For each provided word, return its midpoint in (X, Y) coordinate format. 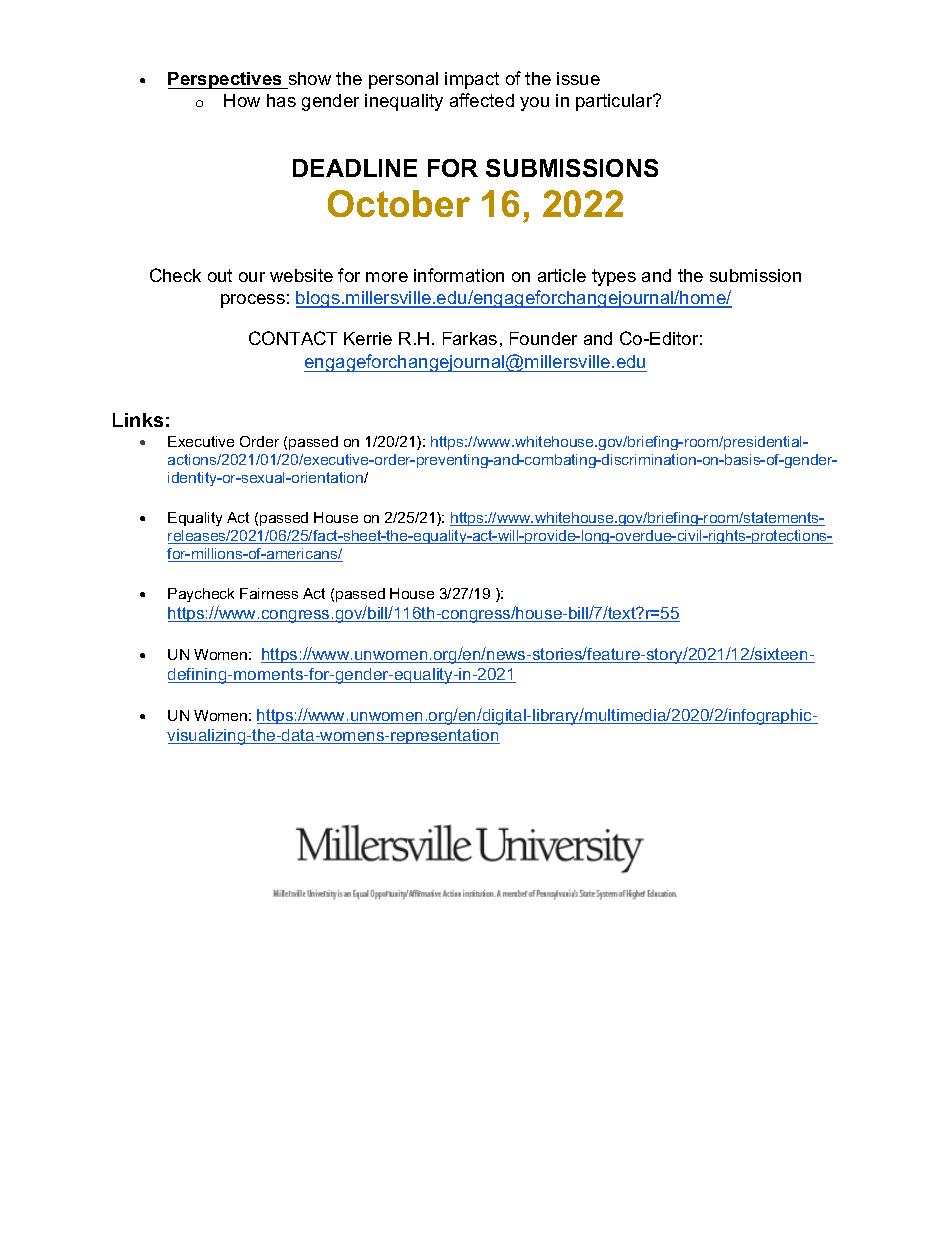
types (614, 277)
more (387, 277)
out (220, 275)
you (534, 104)
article (562, 275)
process (253, 301)
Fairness (269, 593)
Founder (543, 338)
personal (403, 80)
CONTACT (293, 338)
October (399, 203)
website (301, 275)
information (459, 275)
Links (138, 420)
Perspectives (226, 80)
